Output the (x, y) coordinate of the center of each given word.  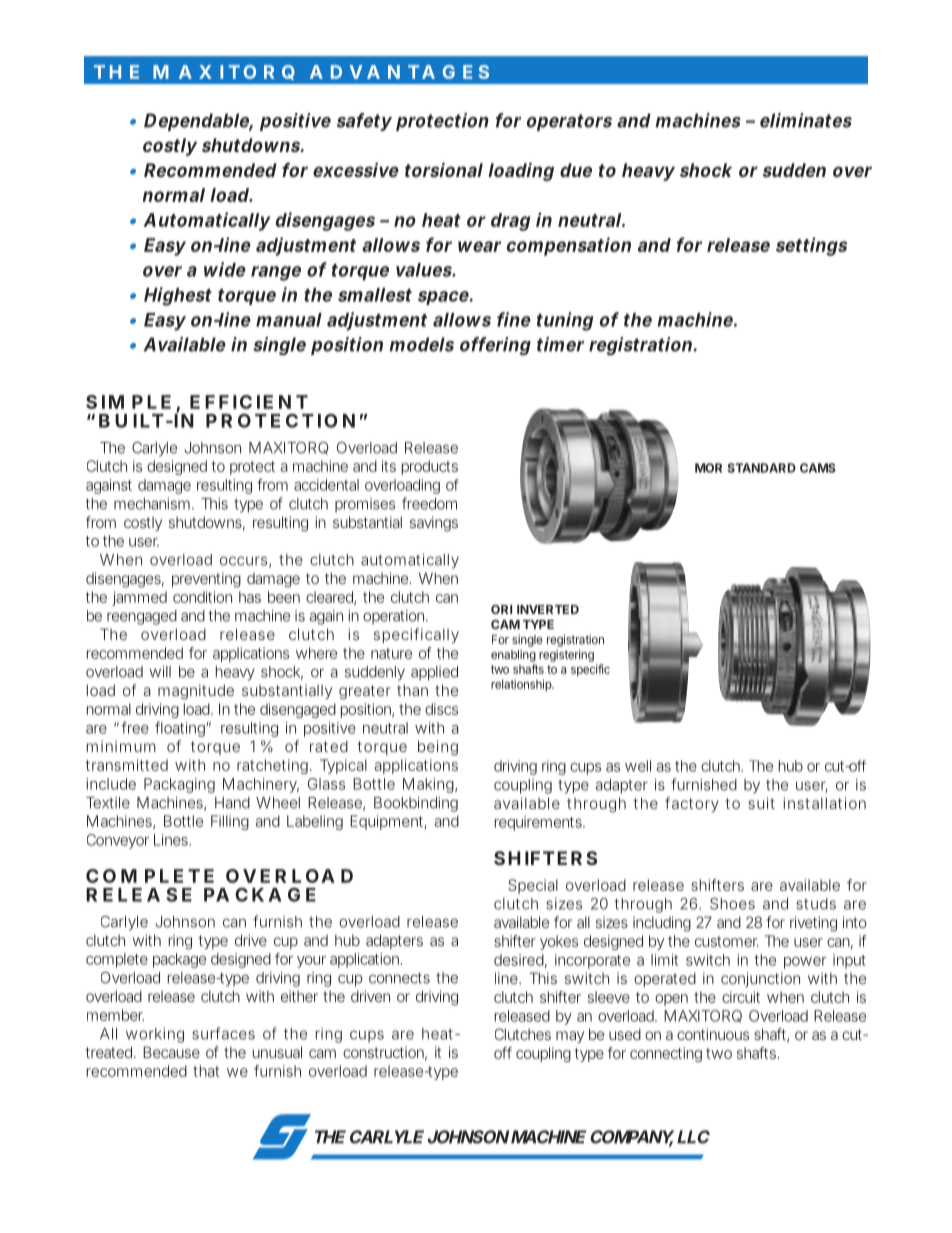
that (206, 1071)
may (570, 1037)
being (438, 748)
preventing (206, 580)
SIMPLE (128, 402)
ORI (501, 609)
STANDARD (761, 468)
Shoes (732, 904)
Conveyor (118, 841)
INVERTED (548, 609)
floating (181, 729)
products (430, 467)
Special (533, 886)
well (638, 766)
